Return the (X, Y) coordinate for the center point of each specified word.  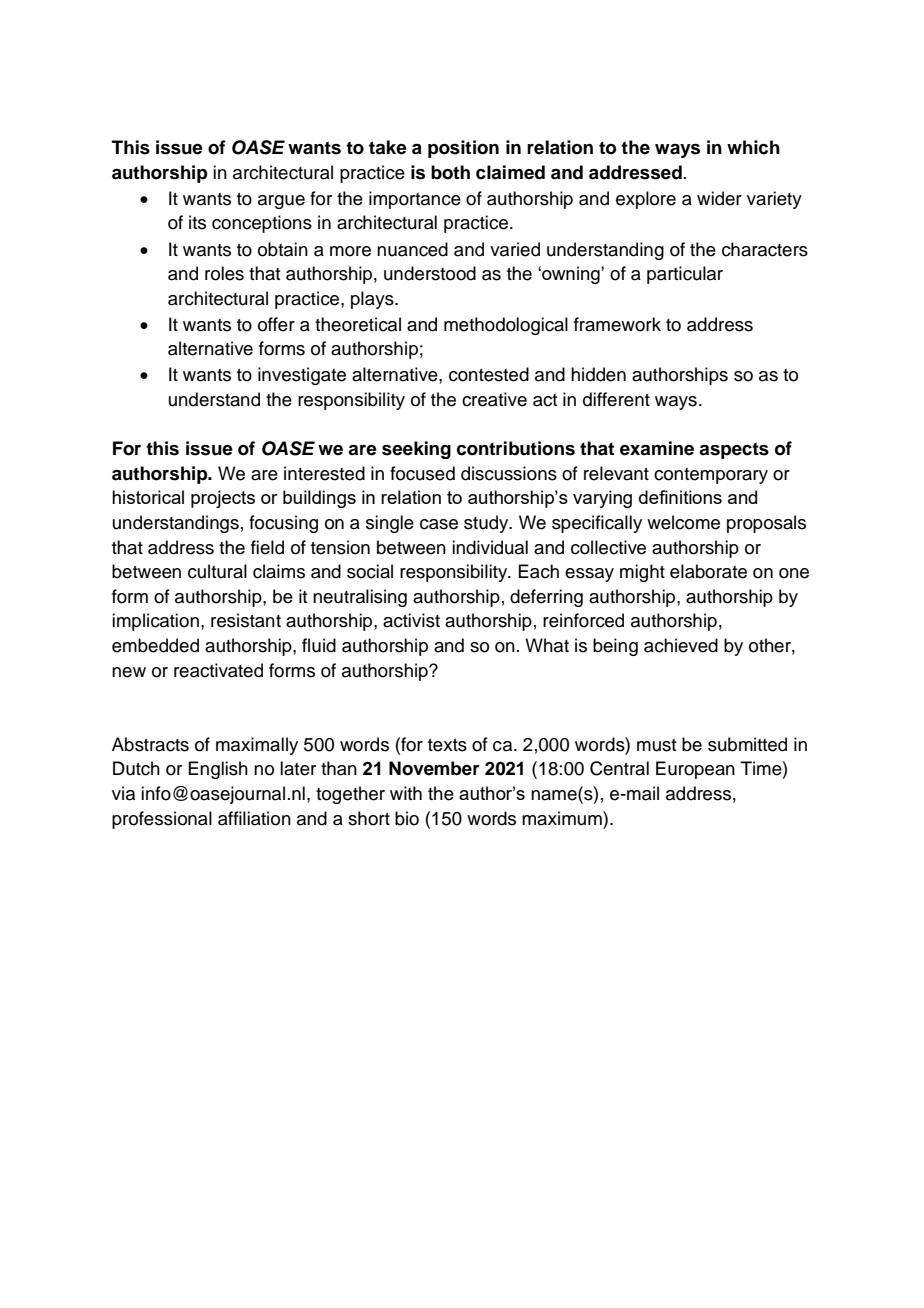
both (450, 172)
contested (489, 374)
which (753, 147)
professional (162, 820)
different (616, 399)
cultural (217, 571)
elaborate (708, 571)
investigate (302, 376)
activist (411, 620)
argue (281, 202)
